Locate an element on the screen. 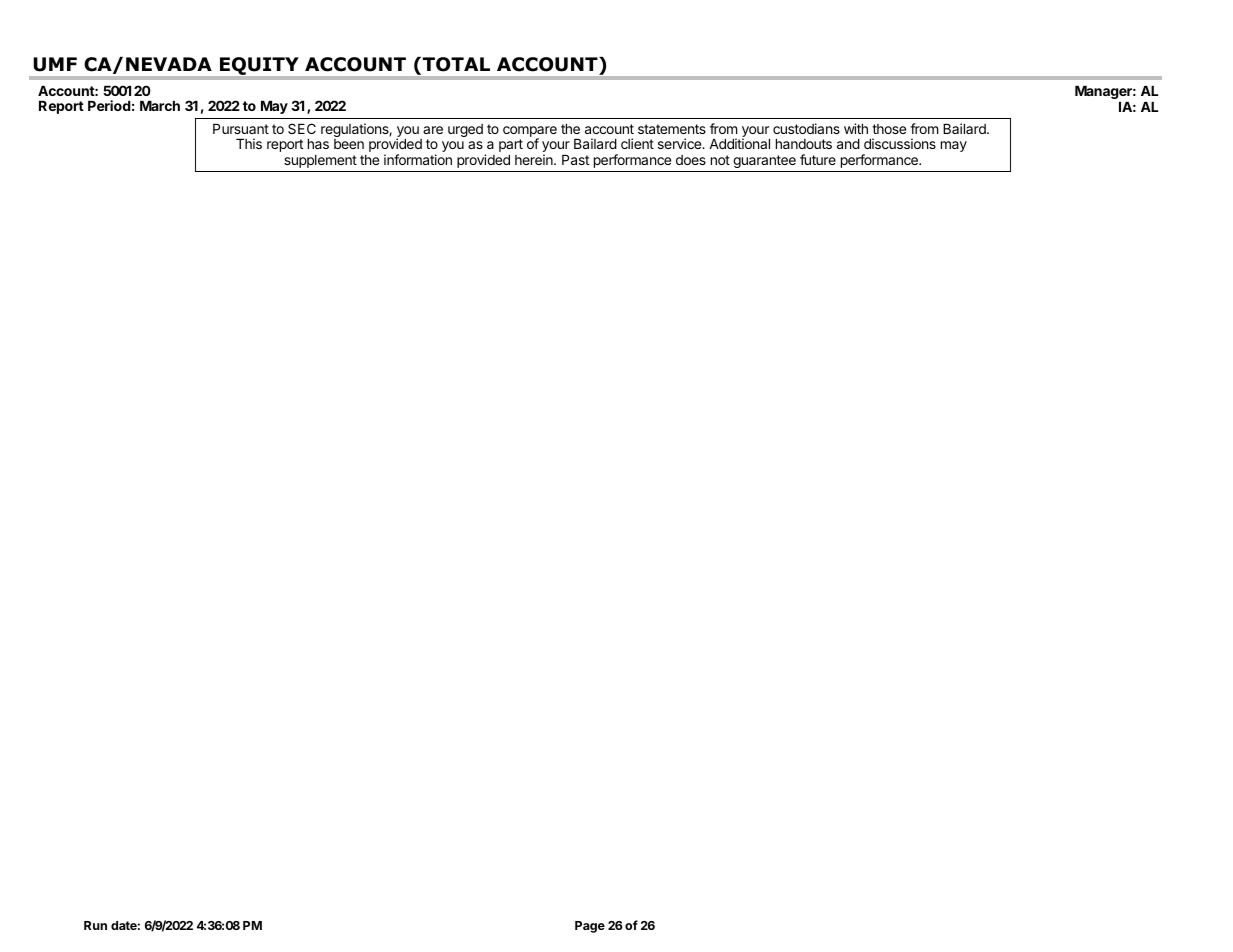  information is located at coordinates (418, 159).
